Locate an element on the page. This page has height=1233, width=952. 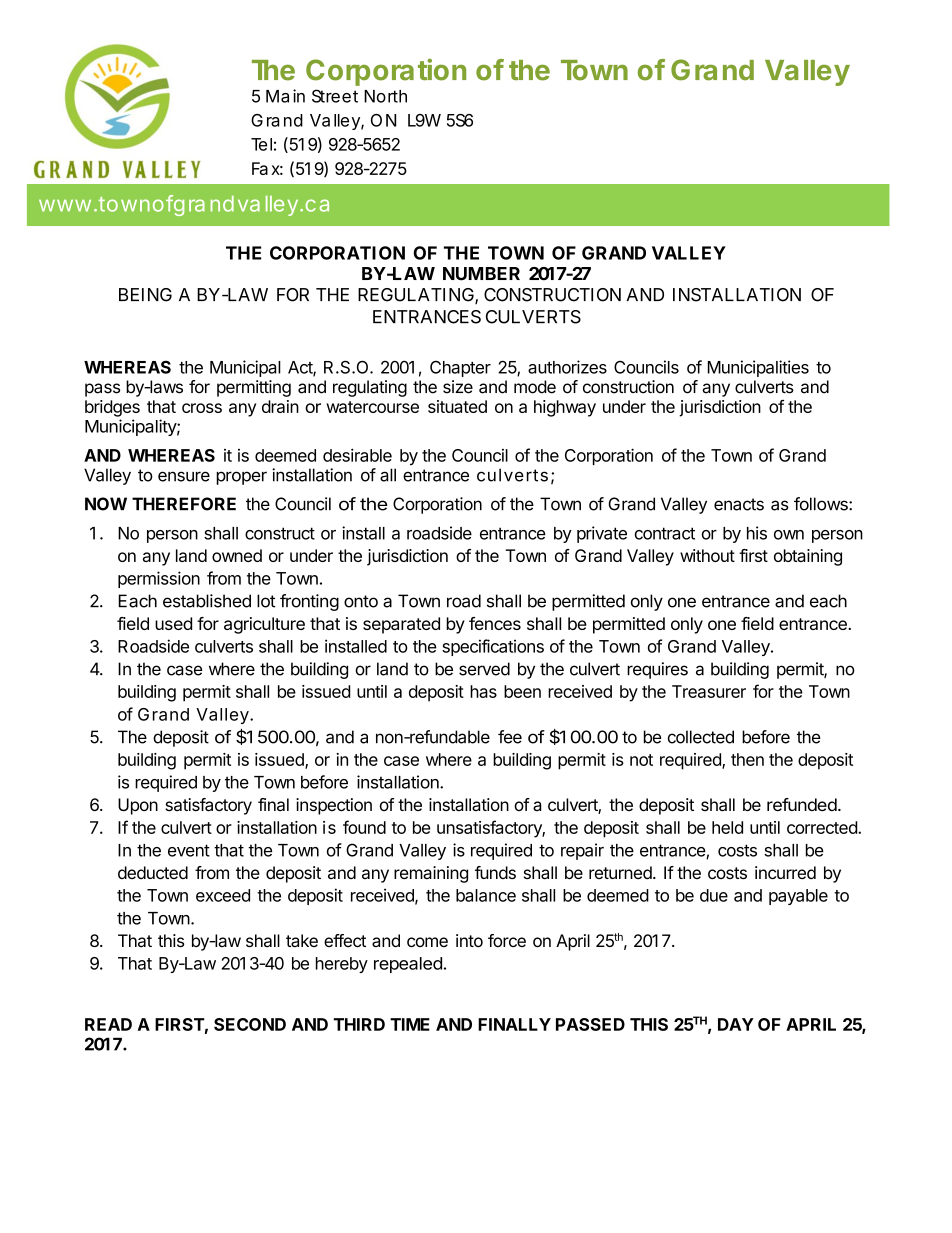
North is located at coordinates (385, 96).
